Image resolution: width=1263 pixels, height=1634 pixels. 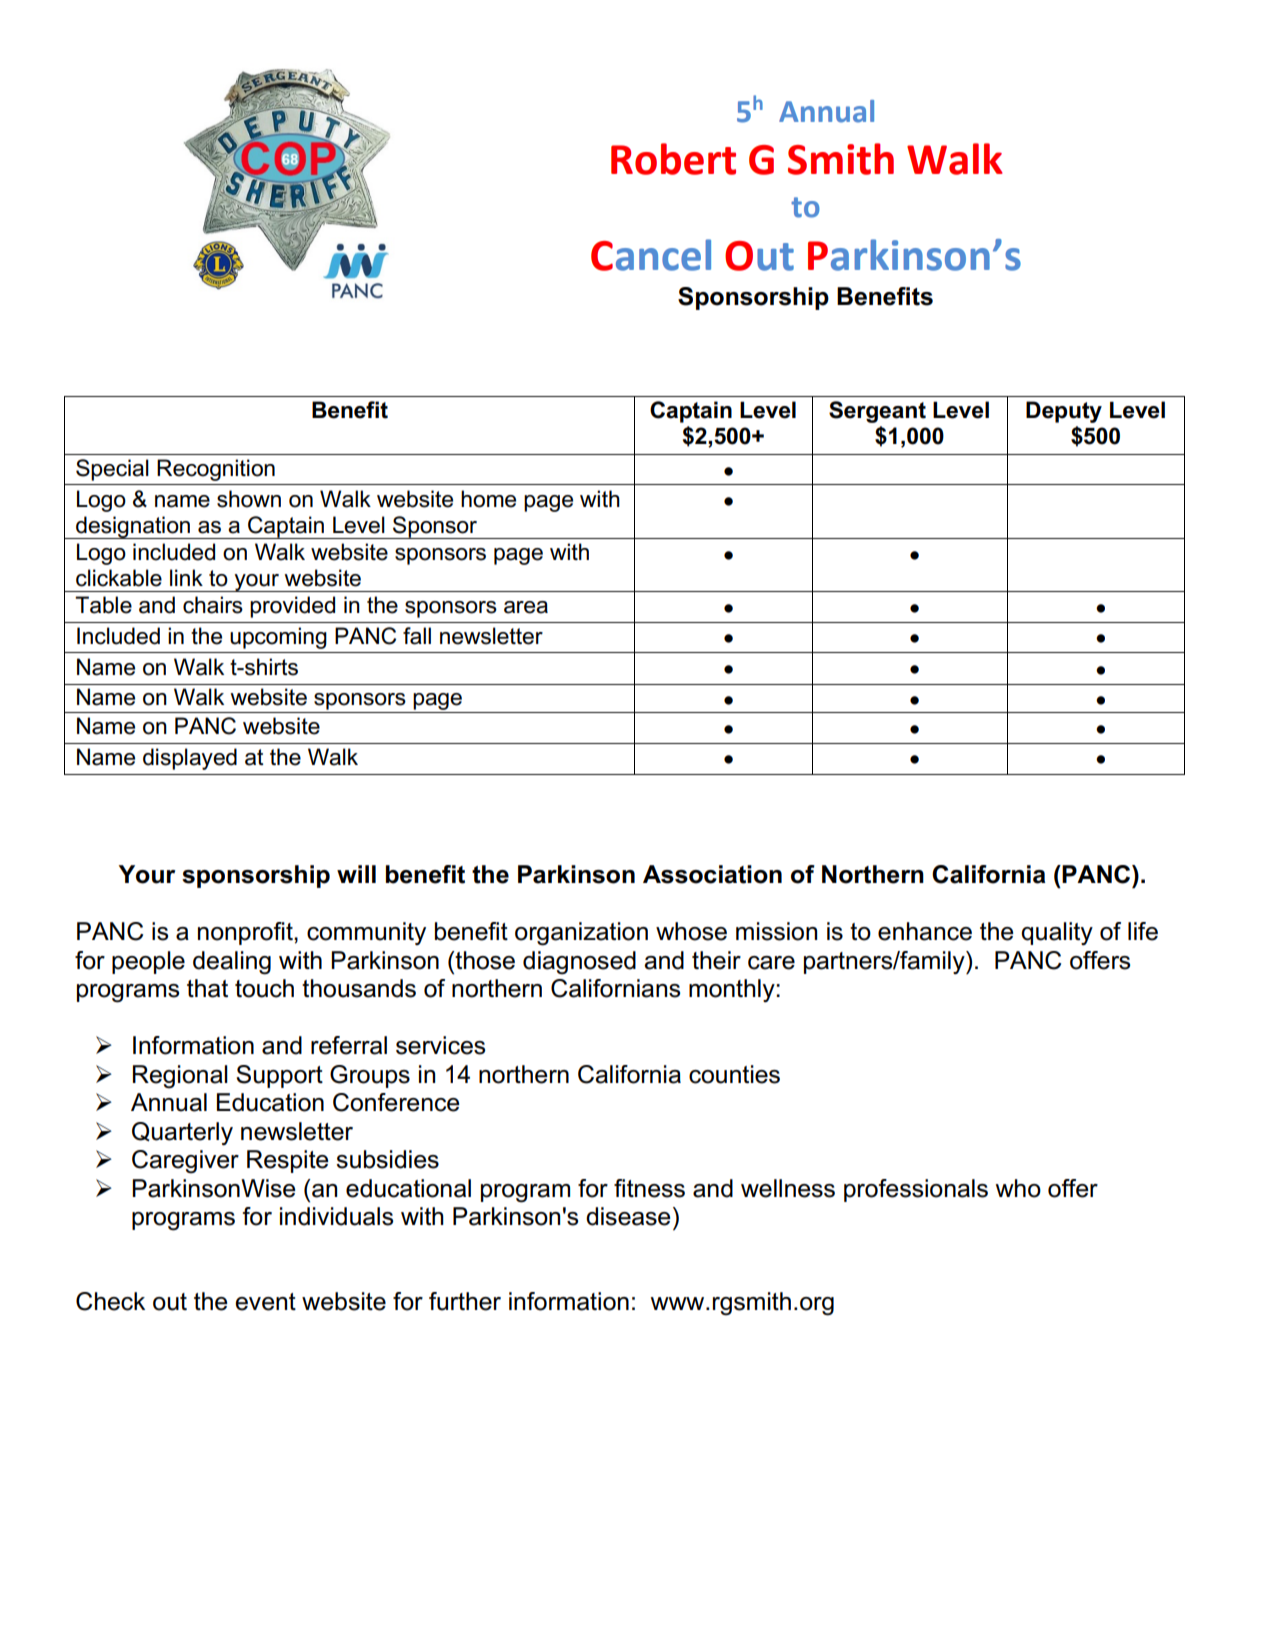 I want to click on area, so click(x=526, y=607).
